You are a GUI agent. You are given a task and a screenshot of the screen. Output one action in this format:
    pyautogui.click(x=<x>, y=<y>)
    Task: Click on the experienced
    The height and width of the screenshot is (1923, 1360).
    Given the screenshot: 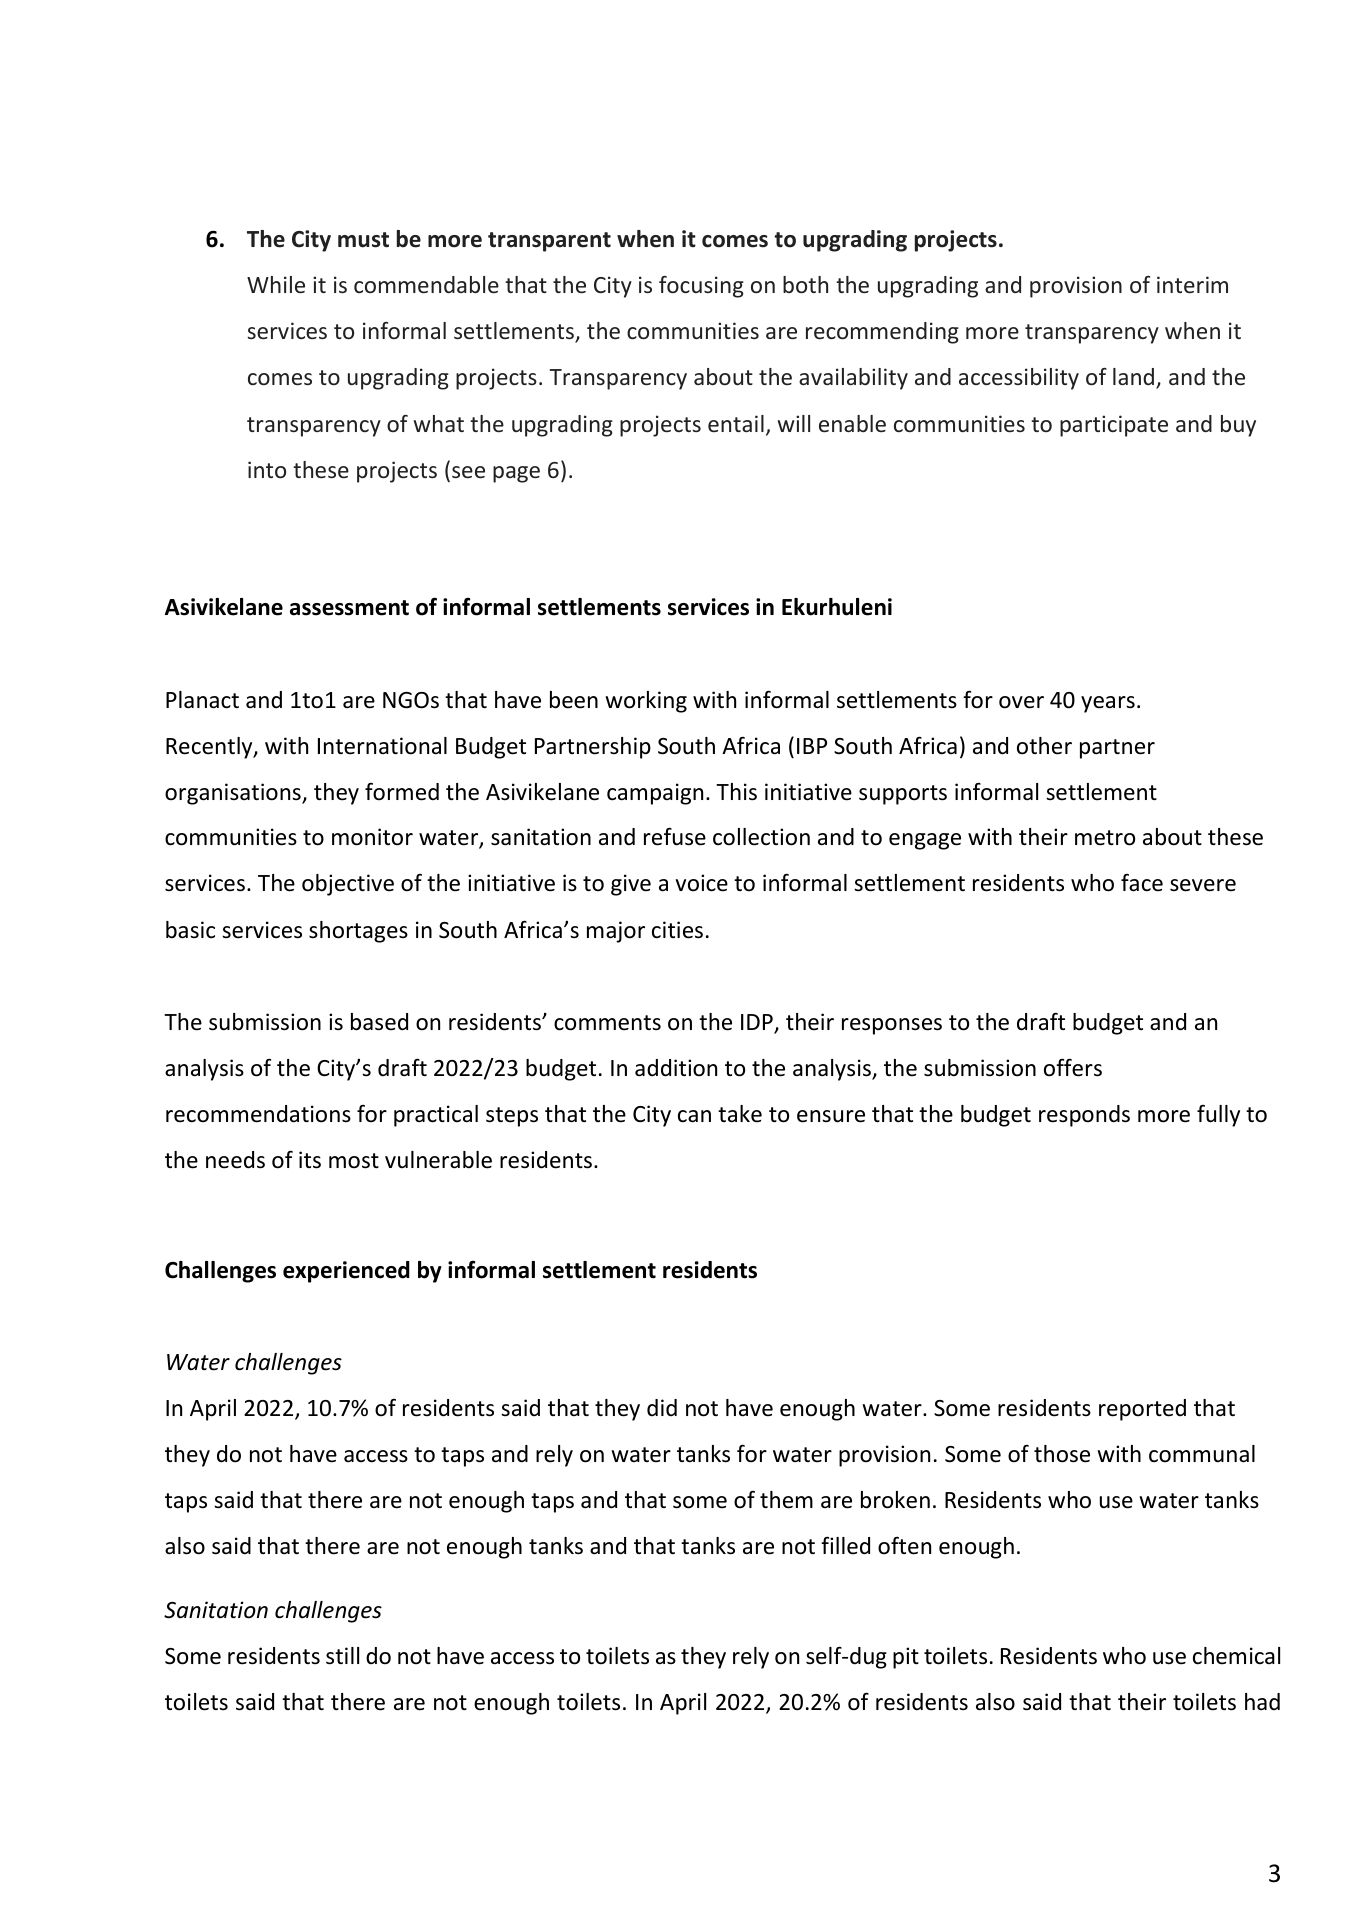 What is the action you would take?
    pyautogui.click(x=346, y=1272)
